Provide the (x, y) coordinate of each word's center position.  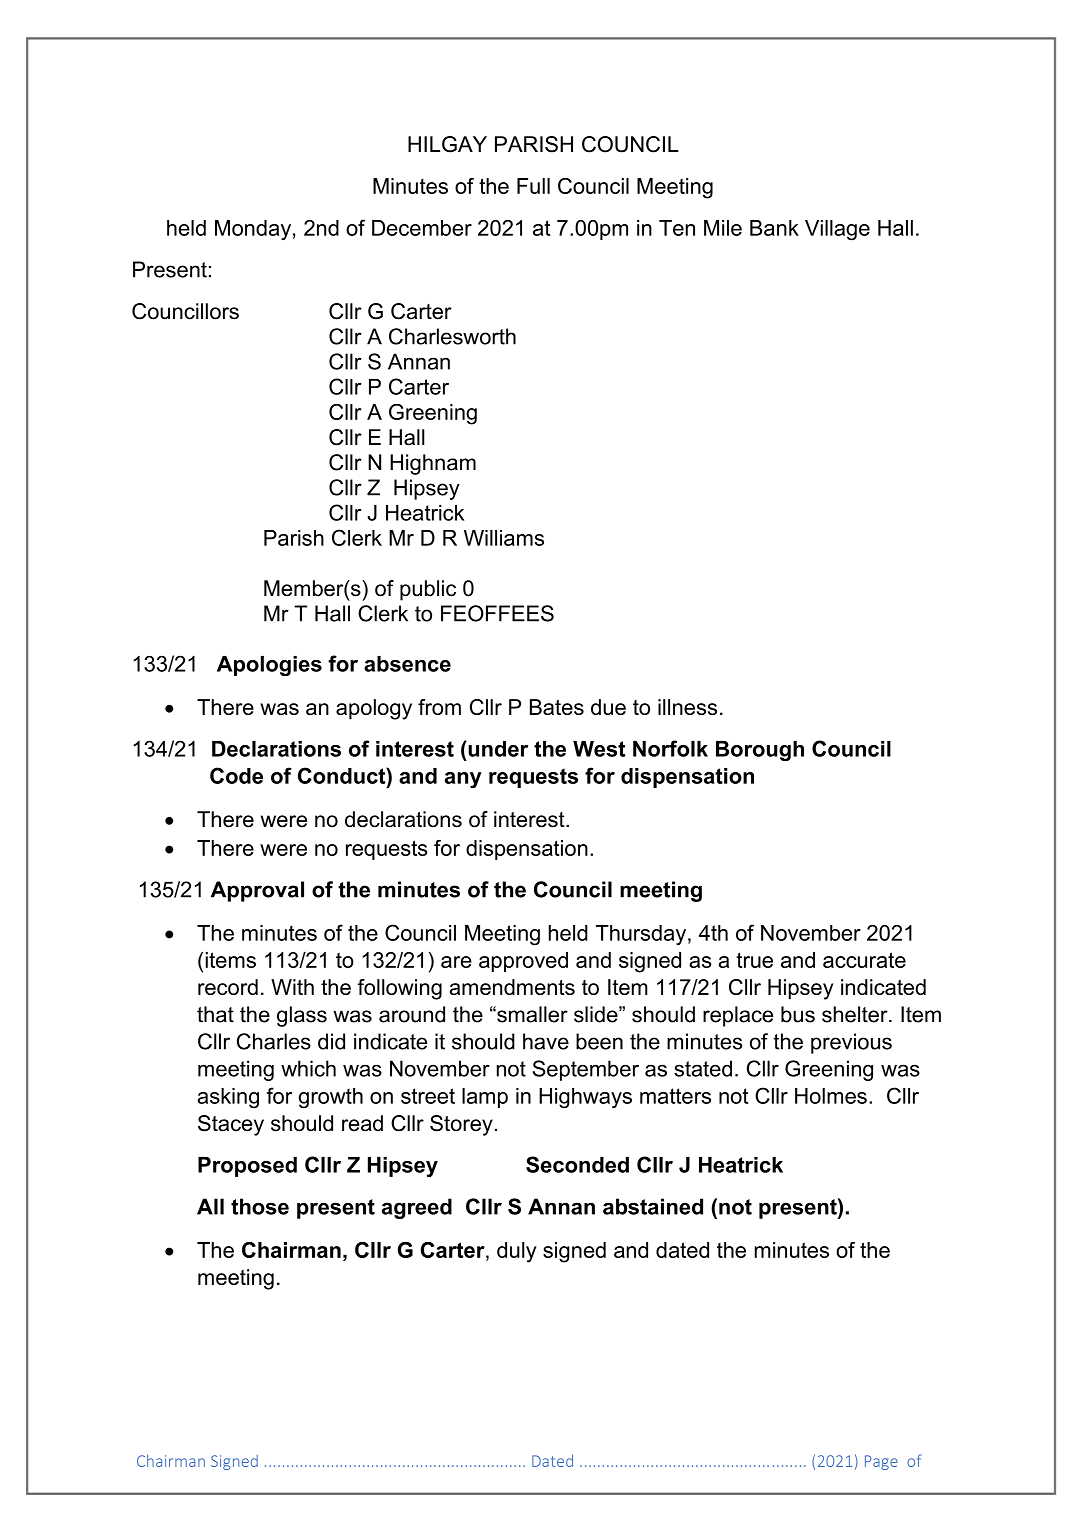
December (422, 228)
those (260, 1206)
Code (236, 775)
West (599, 749)
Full (533, 186)
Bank (774, 228)
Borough (760, 751)
